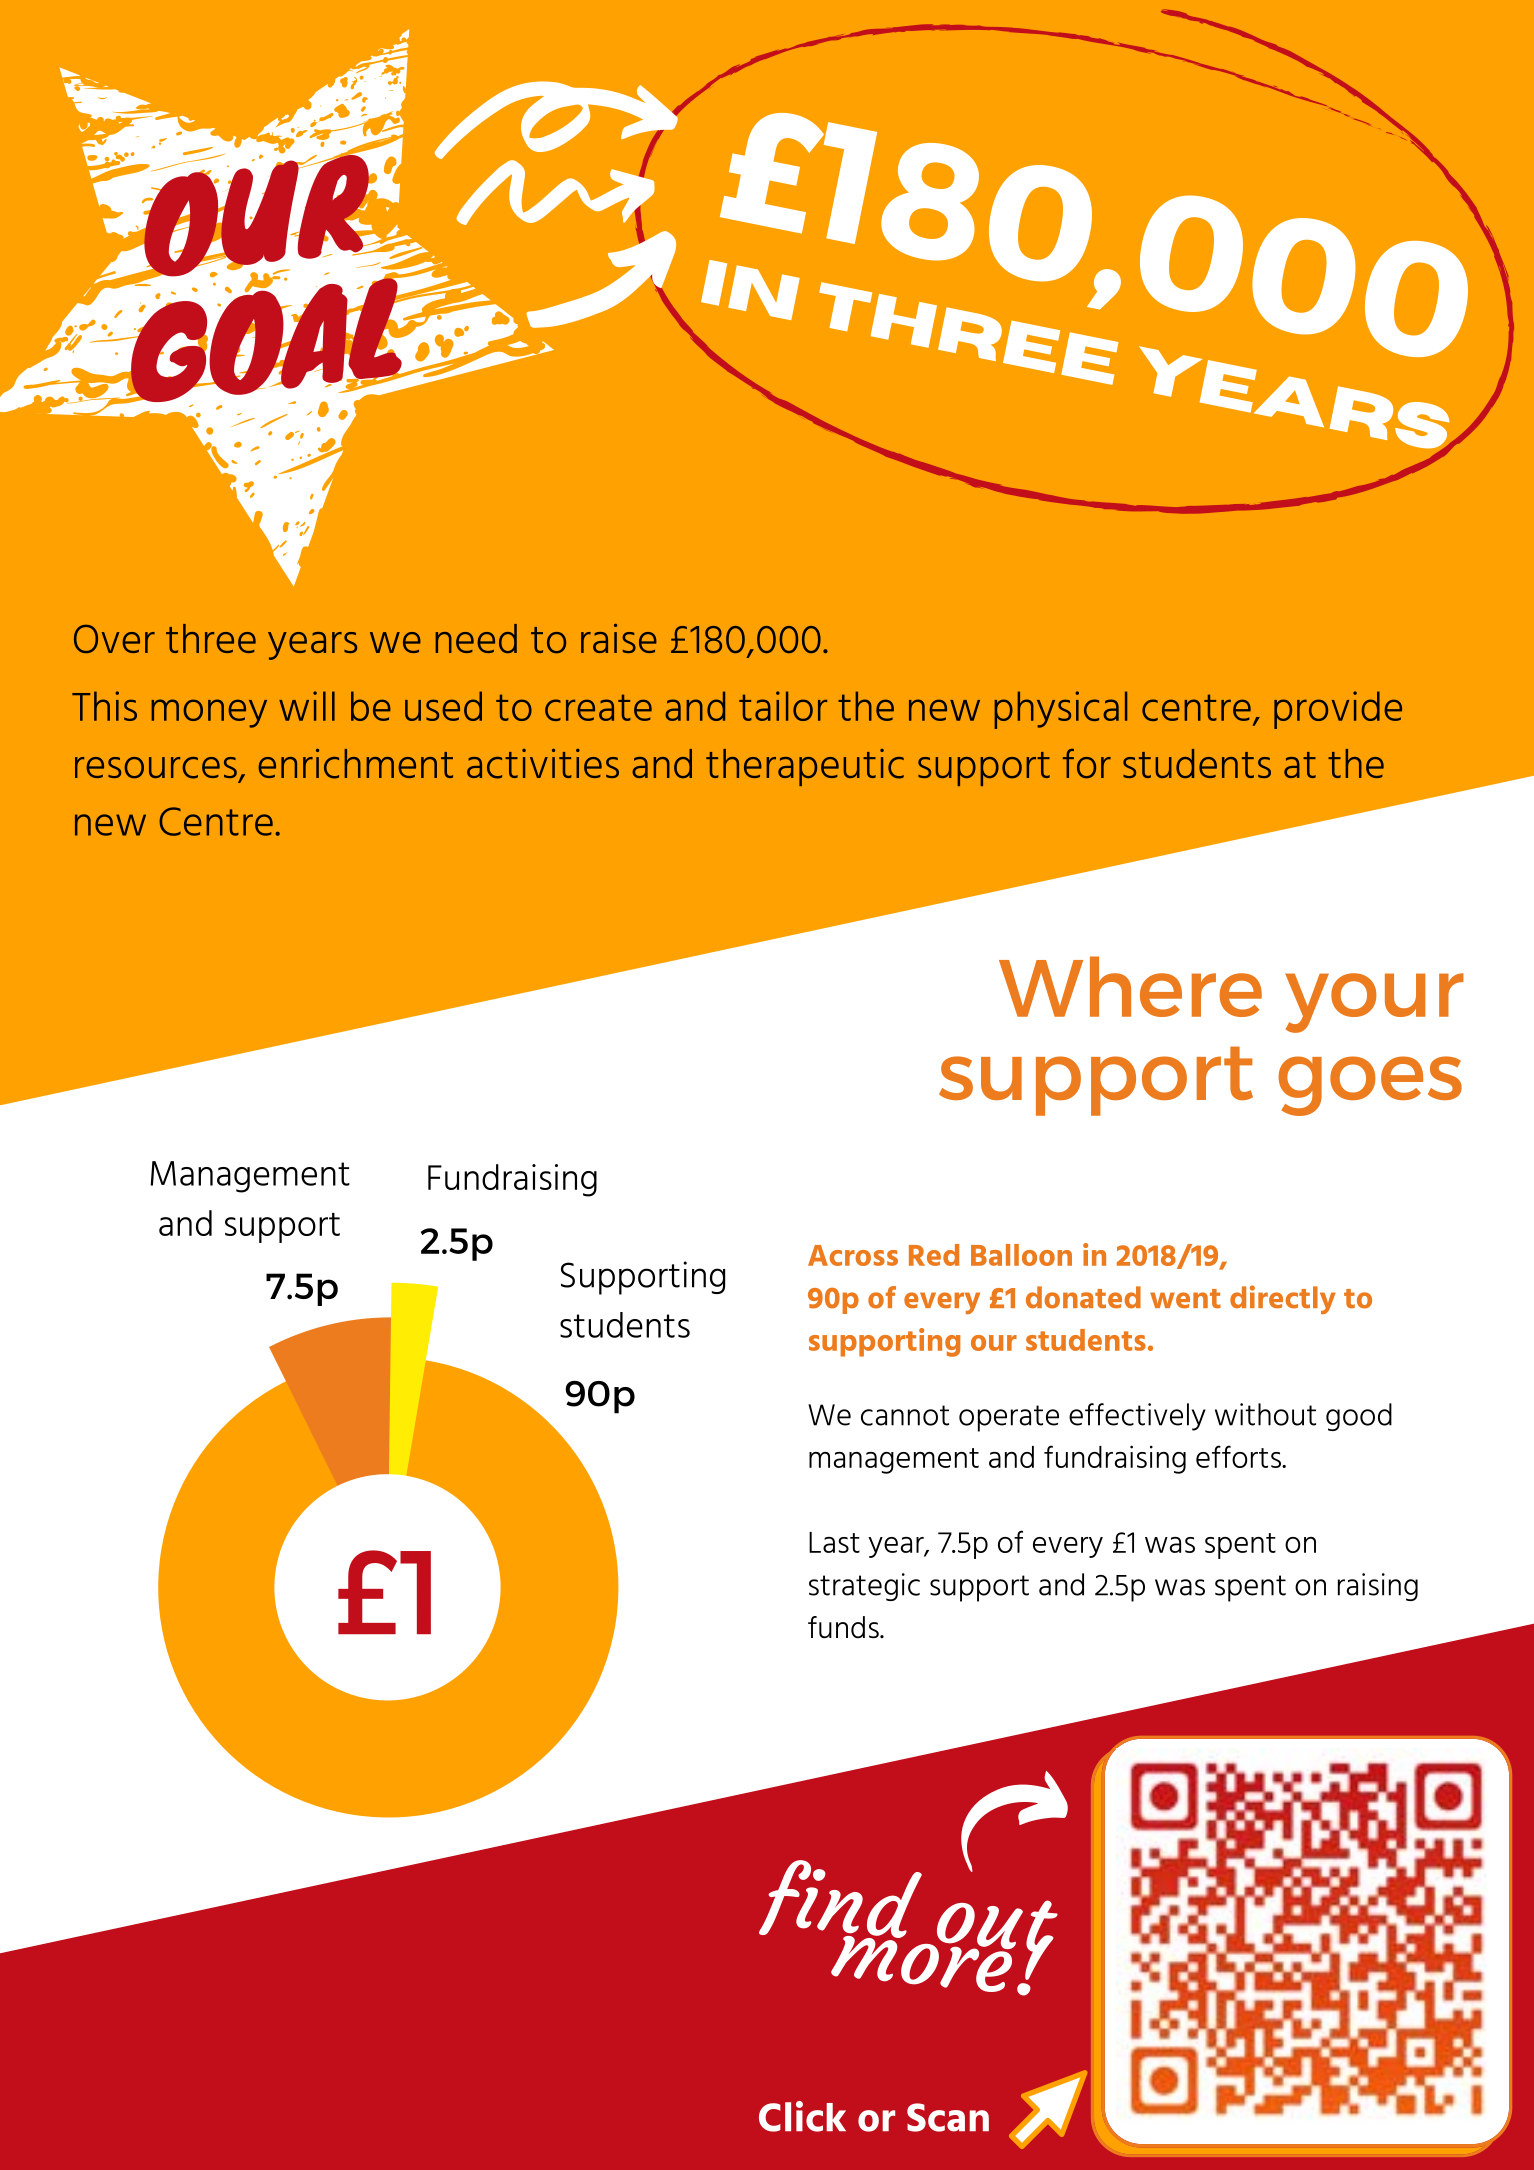  Describe the element at coordinates (864, 1587) in the screenshot. I see `strategic` at that location.
